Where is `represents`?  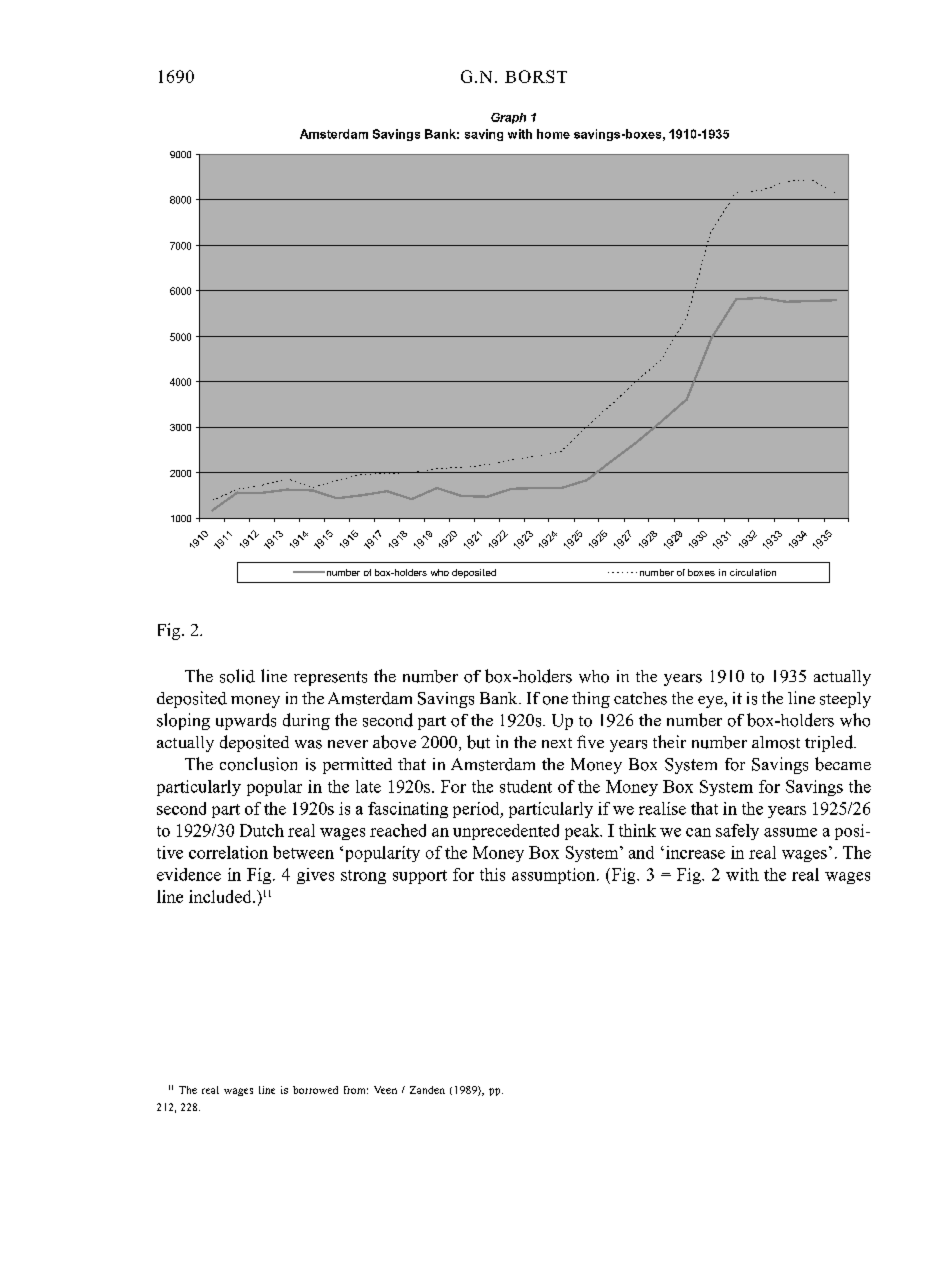
represents is located at coordinates (330, 678).
